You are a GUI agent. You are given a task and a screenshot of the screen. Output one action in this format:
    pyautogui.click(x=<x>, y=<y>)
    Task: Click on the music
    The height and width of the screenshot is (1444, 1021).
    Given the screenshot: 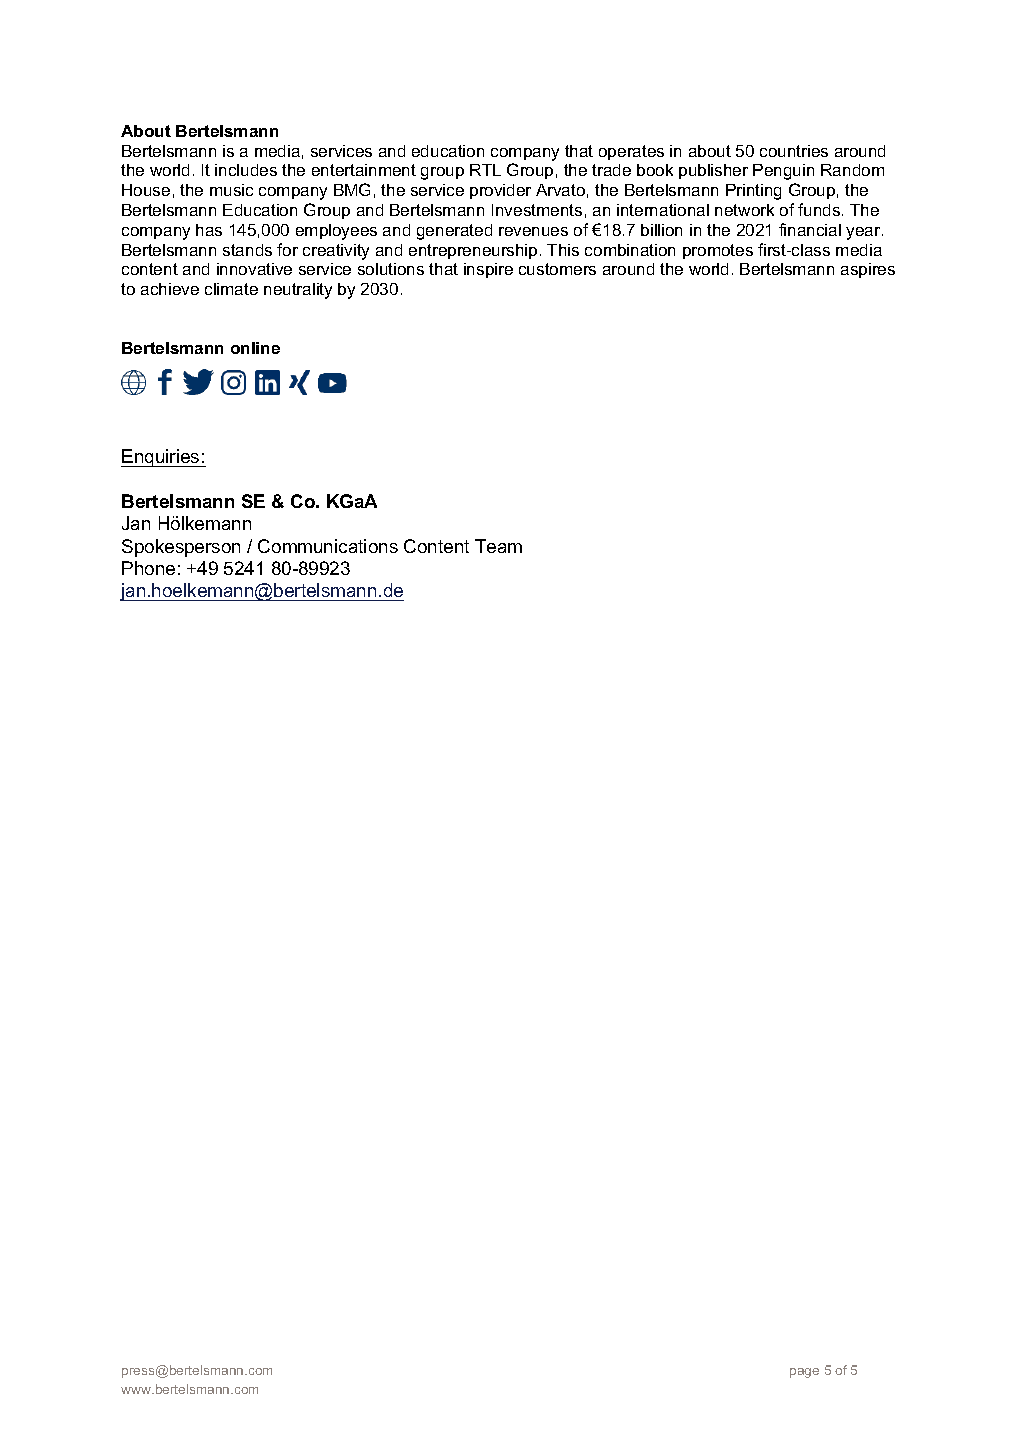 What is the action you would take?
    pyautogui.click(x=231, y=190)
